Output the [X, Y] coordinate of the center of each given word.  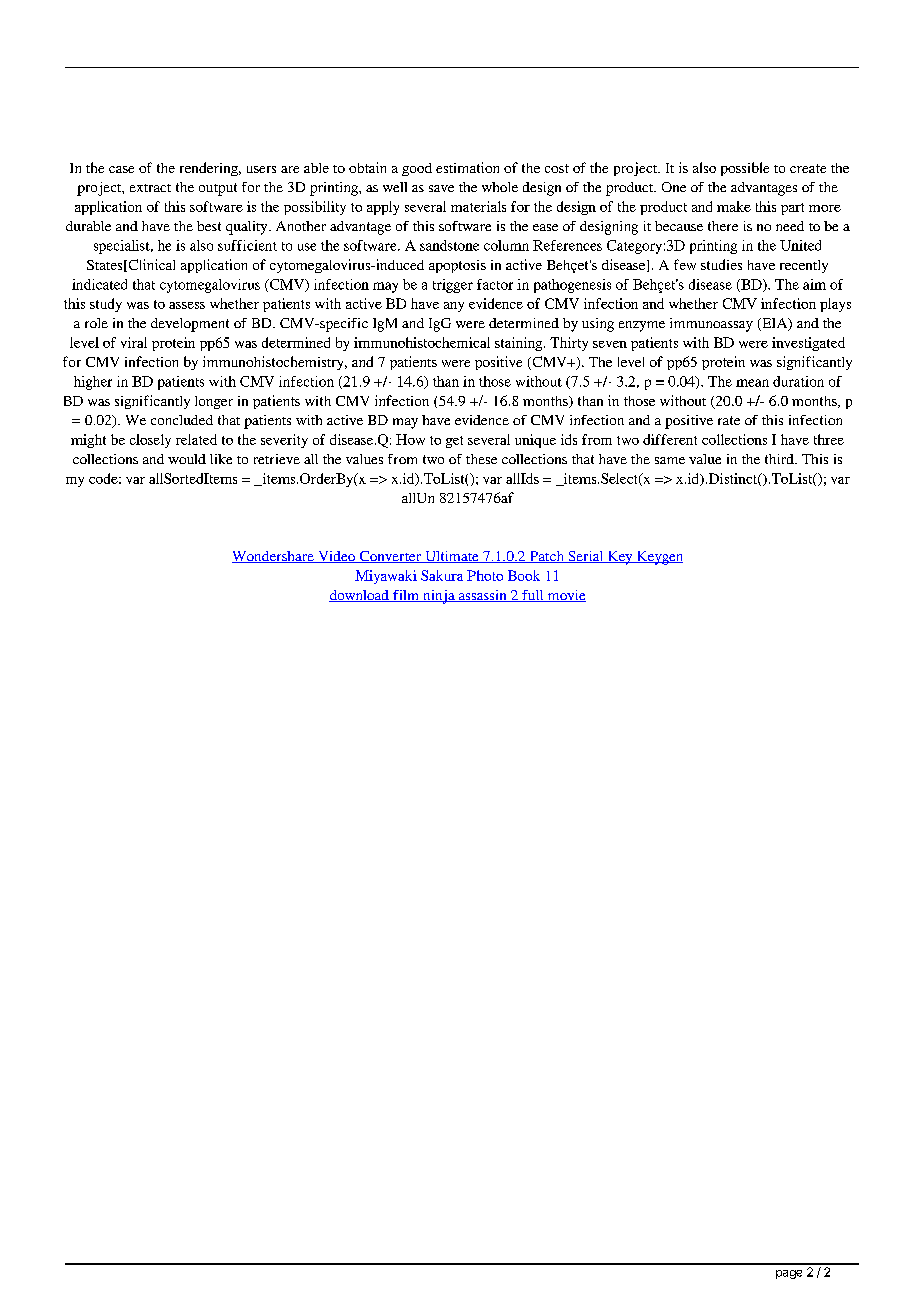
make [734, 206]
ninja [439, 597]
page [789, 1274]
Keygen [658, 558]
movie [565, 596]
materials [478, 206]
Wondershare [274, 557]
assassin [483, 596]
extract [150, 188]
